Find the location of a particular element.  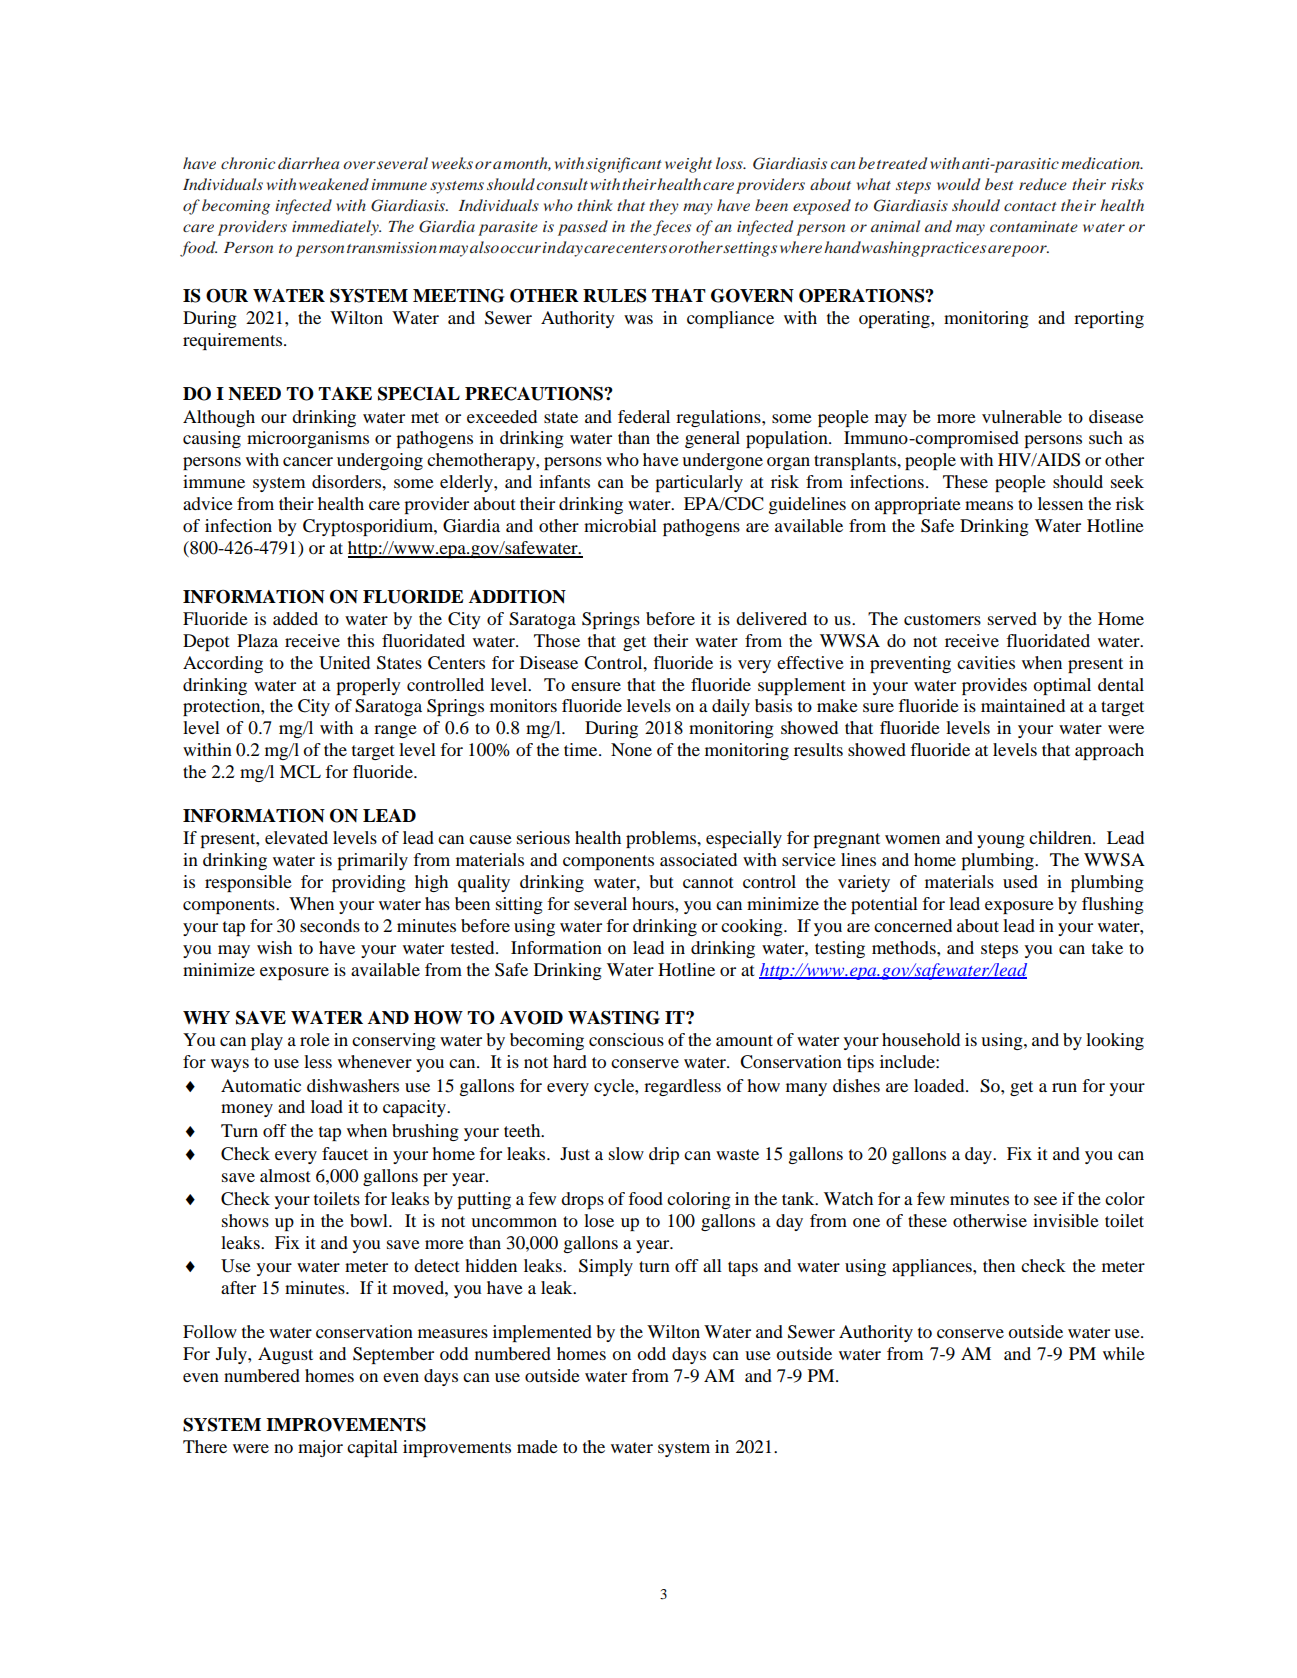

major is located at coordinates (320, 1448).
